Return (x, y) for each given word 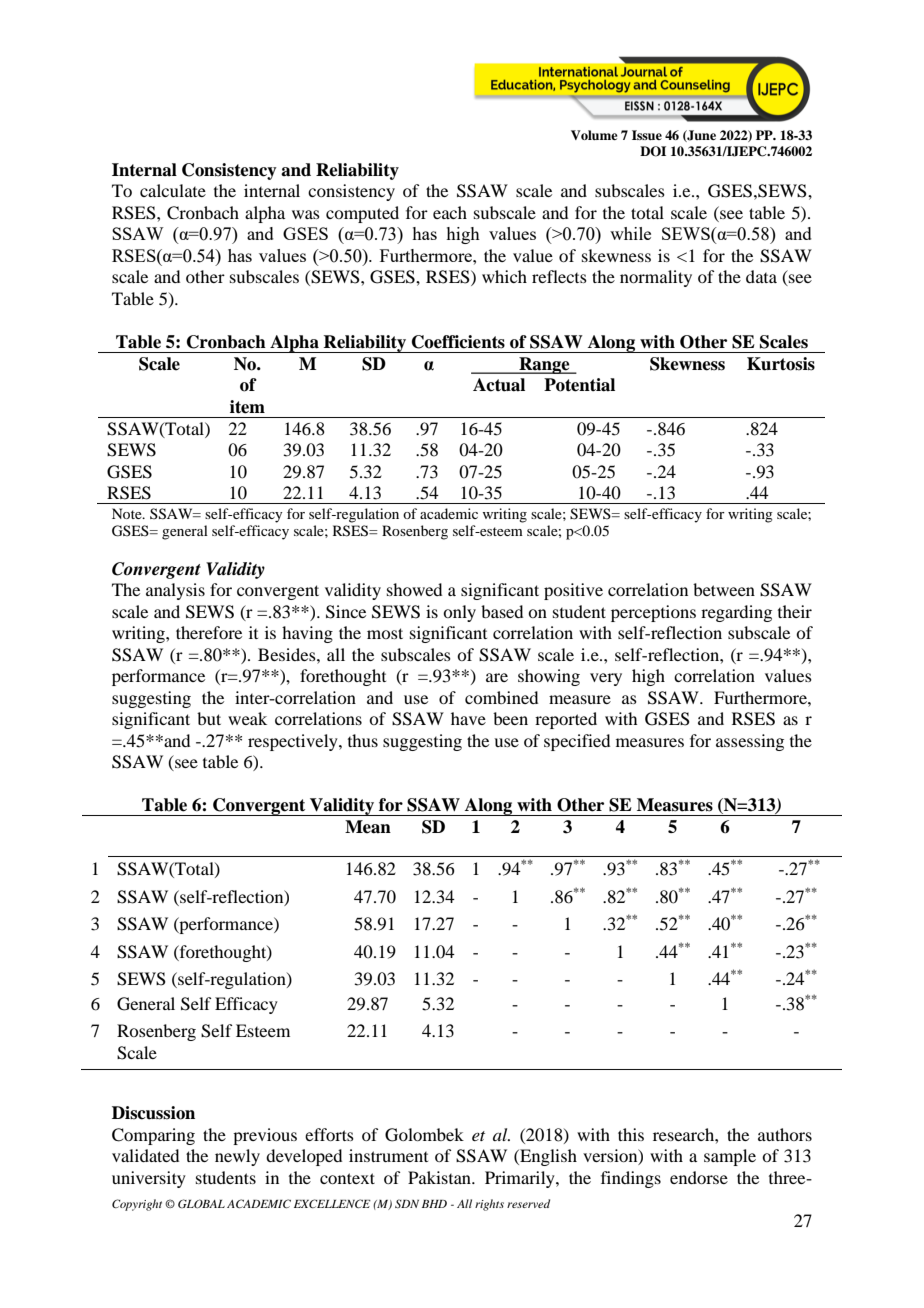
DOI (653, 151)
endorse (699, 1177)
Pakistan (440, 1177)
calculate (173, 190)
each (450, 212)
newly (237, 1157)
